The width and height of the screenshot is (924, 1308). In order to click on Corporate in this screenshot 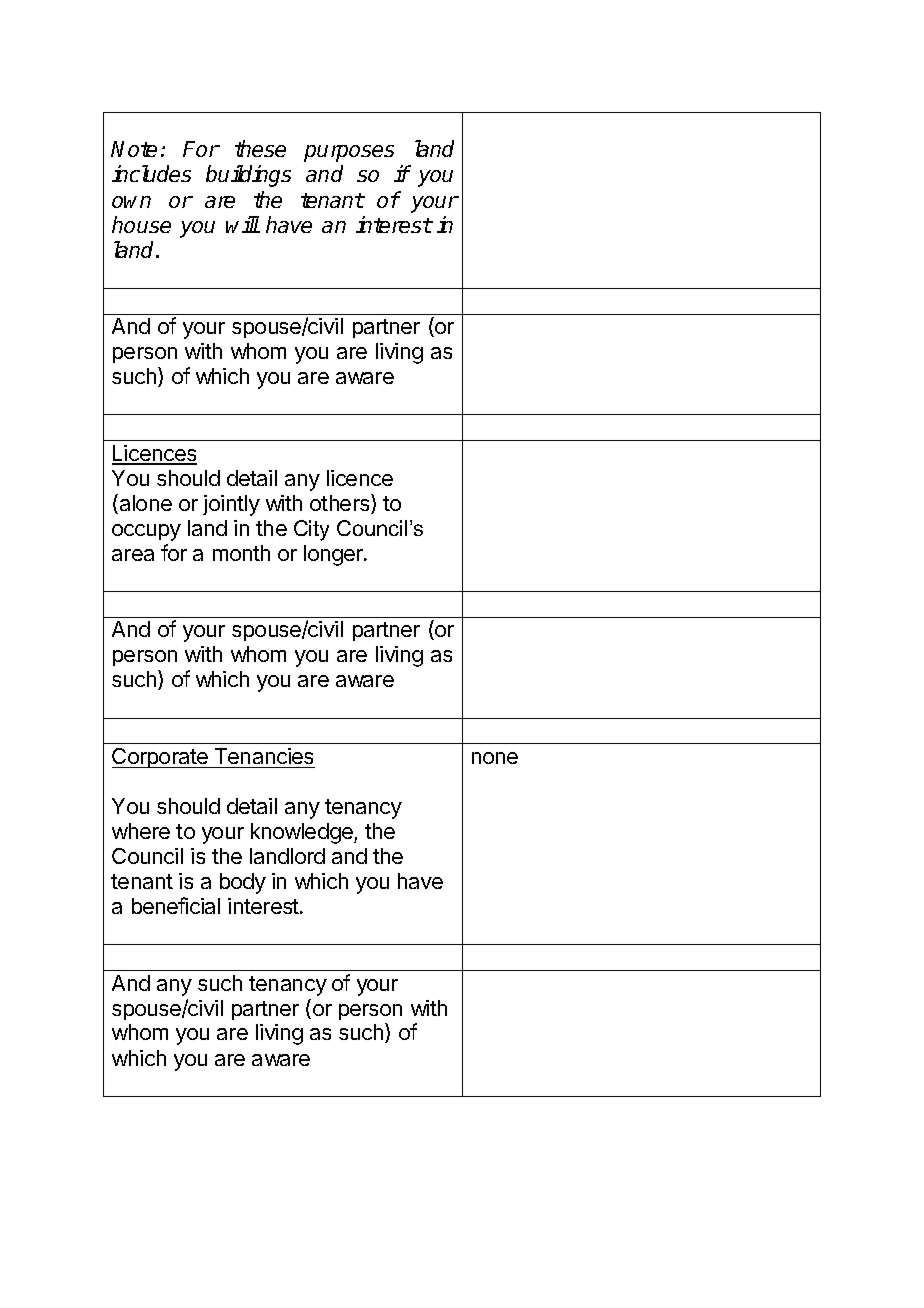, I will do `click(161, 758)`.
